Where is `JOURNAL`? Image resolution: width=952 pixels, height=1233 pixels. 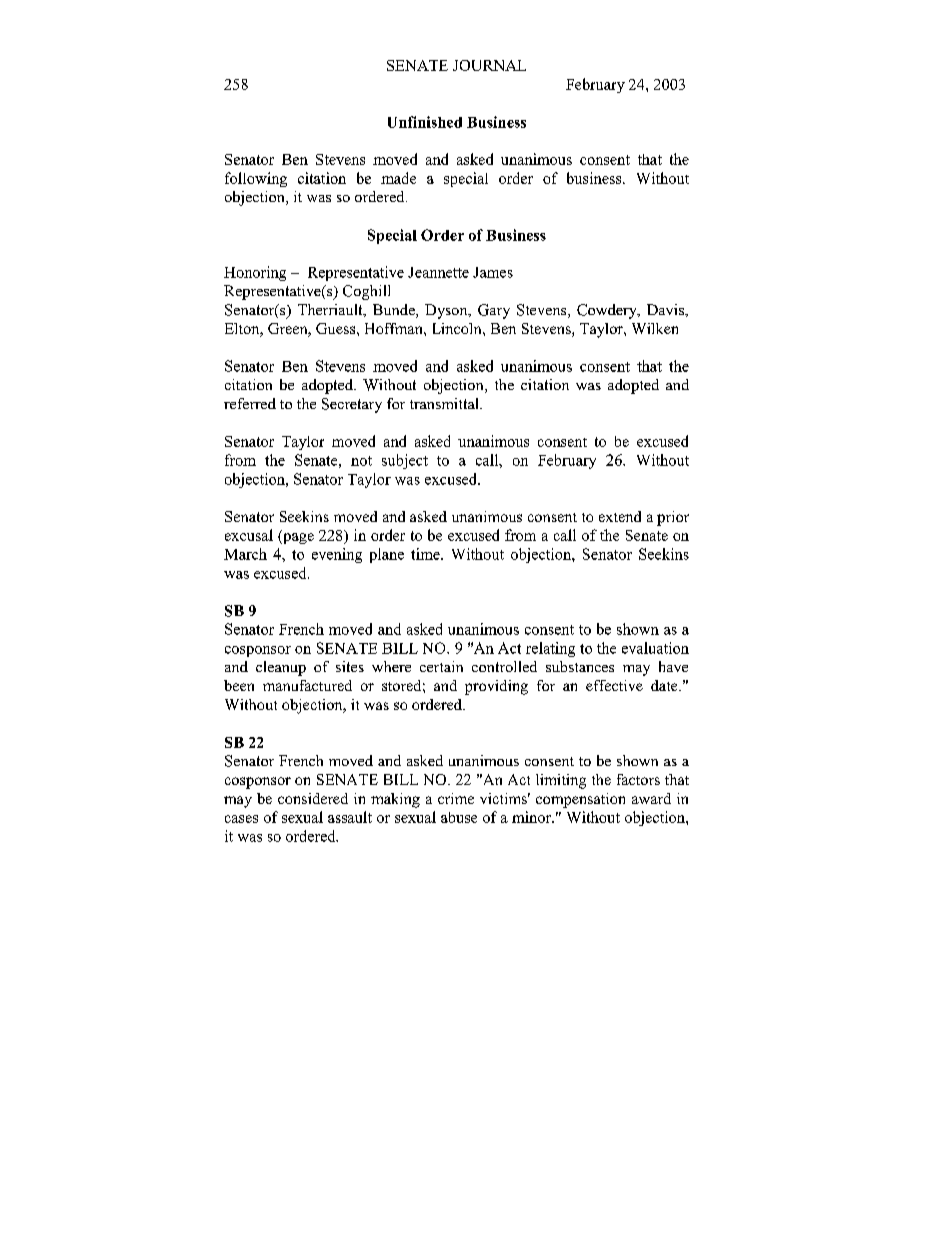 JOURNAL is located at coordinates (489, 65).
